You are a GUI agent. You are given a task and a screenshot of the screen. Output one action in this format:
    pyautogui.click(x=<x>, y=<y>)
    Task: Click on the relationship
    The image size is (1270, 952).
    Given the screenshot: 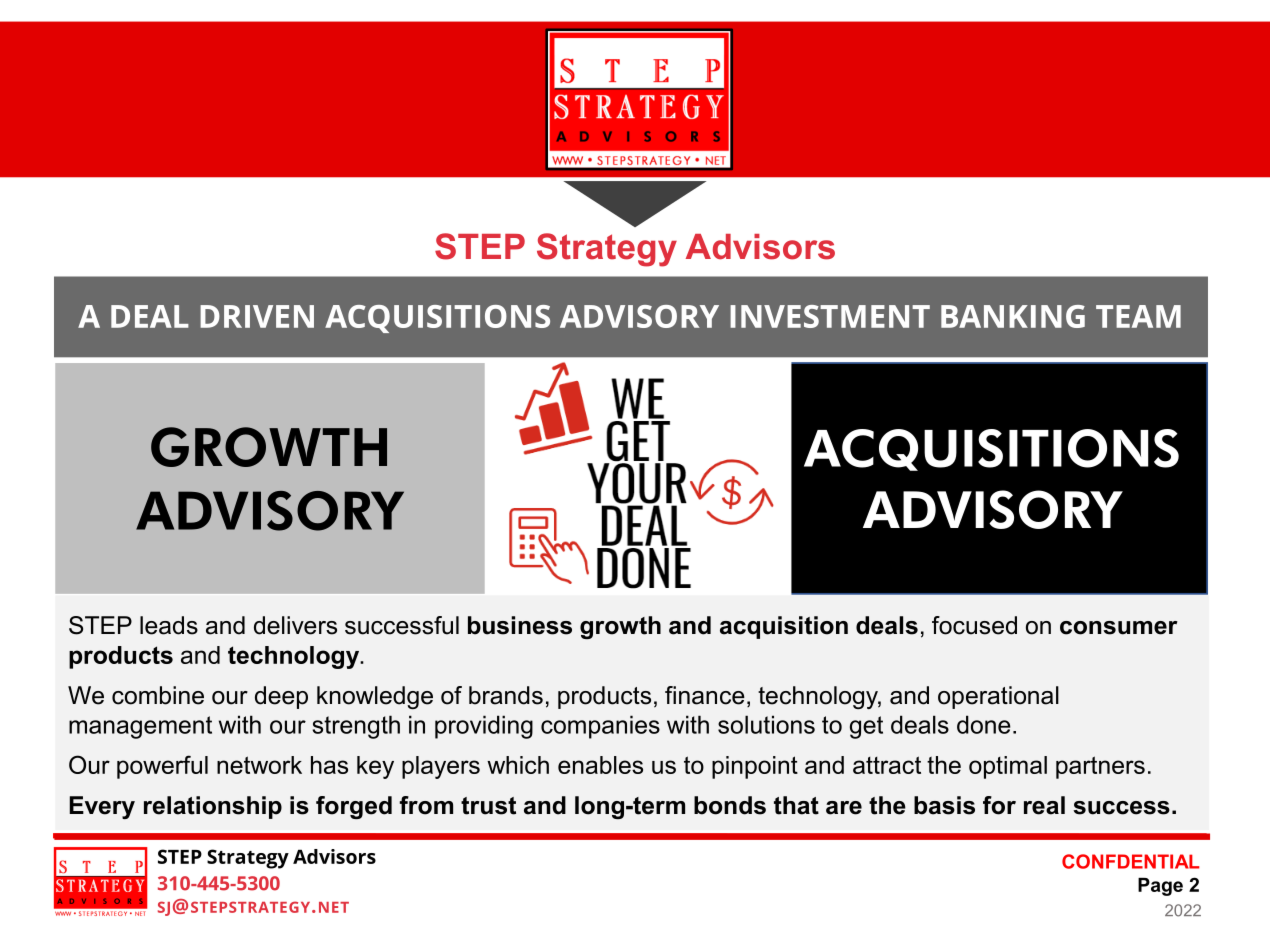 What is the action you would take?
    pyautogui.click(x=213, y=807)
